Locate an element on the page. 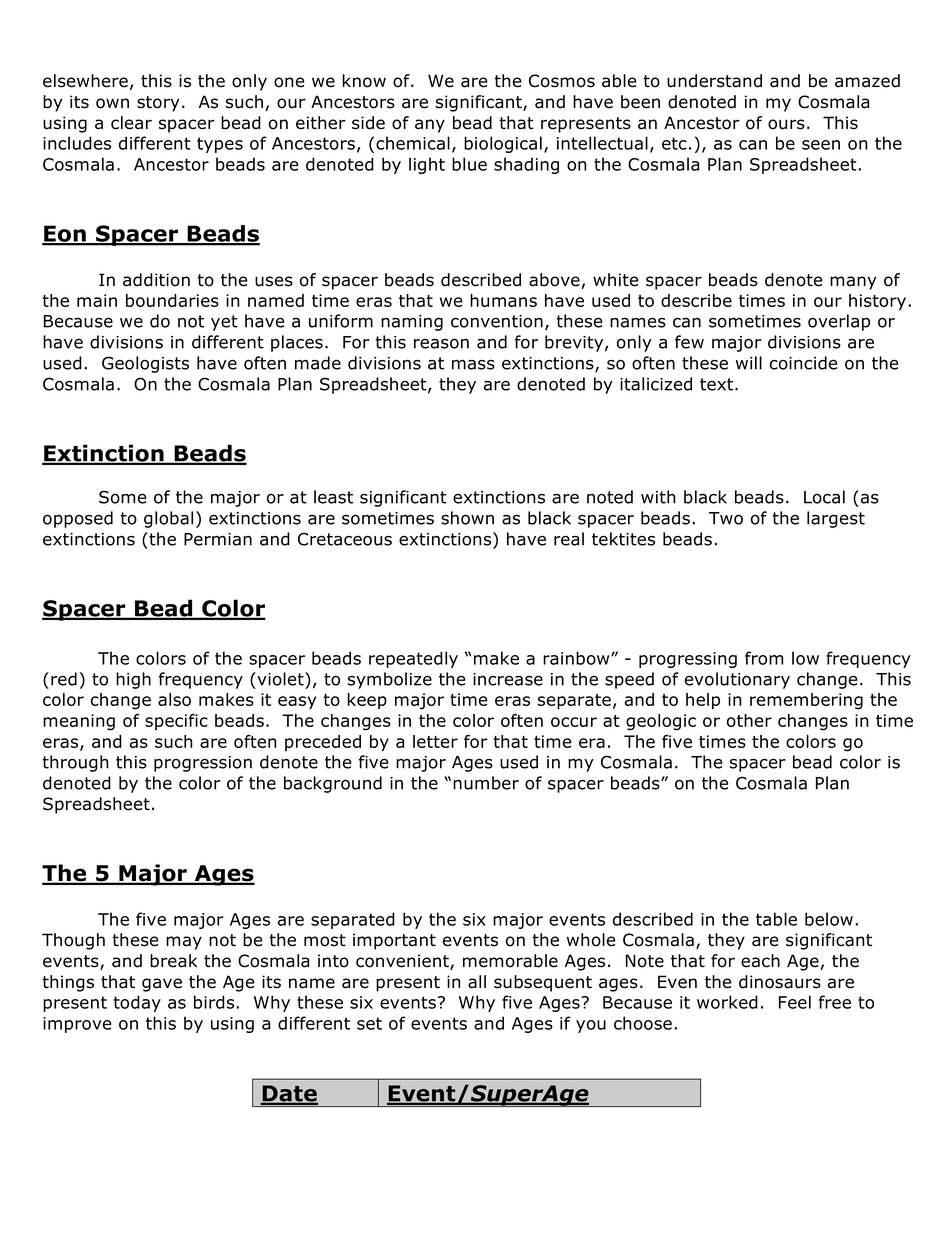 The height and width of the page is (1233, 952). from is located at coordinates (764, 658).
